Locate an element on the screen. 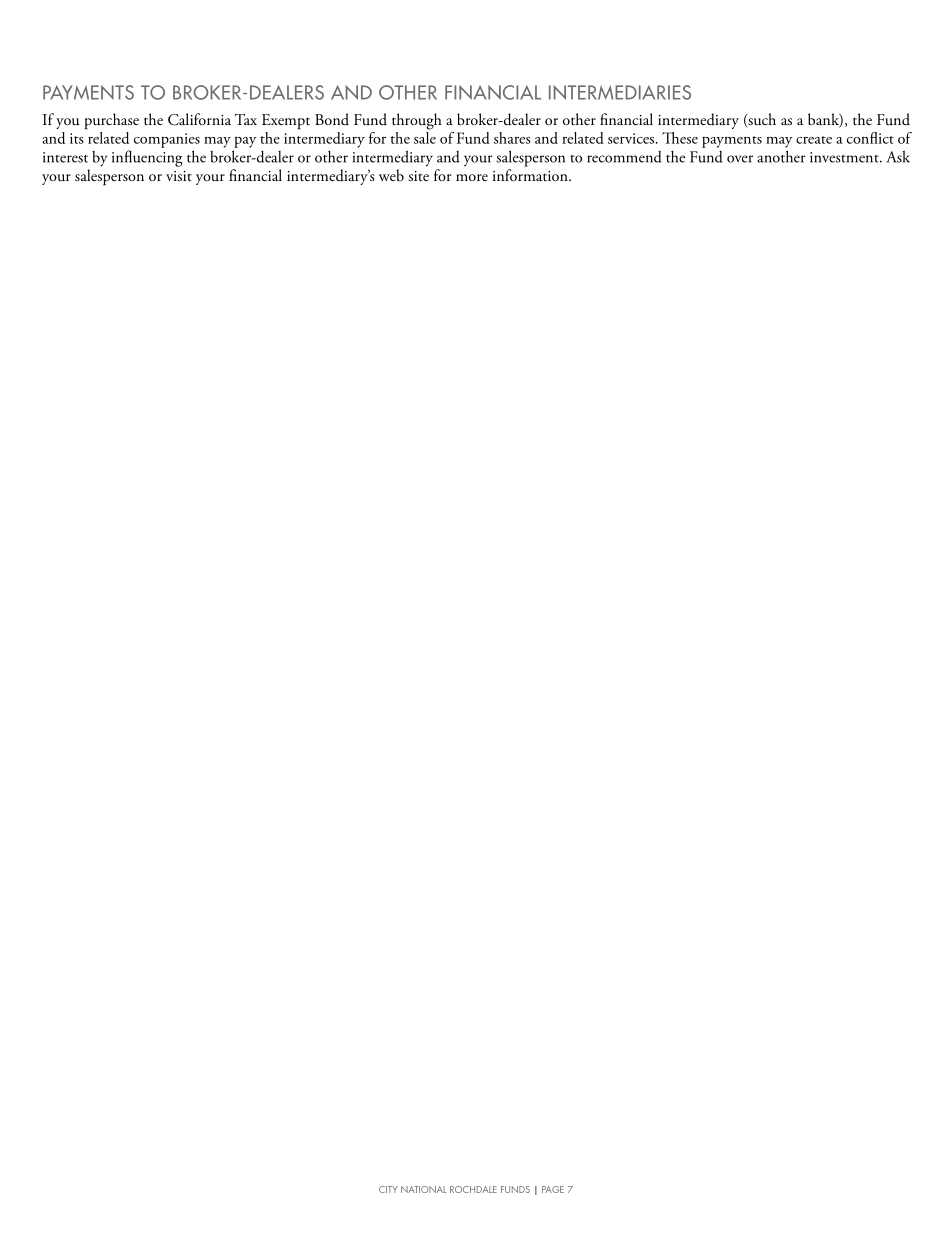 Image resolution: width=952 pixels, height=1233 pixels. PAGE is located at coordinates (553, 1189).
